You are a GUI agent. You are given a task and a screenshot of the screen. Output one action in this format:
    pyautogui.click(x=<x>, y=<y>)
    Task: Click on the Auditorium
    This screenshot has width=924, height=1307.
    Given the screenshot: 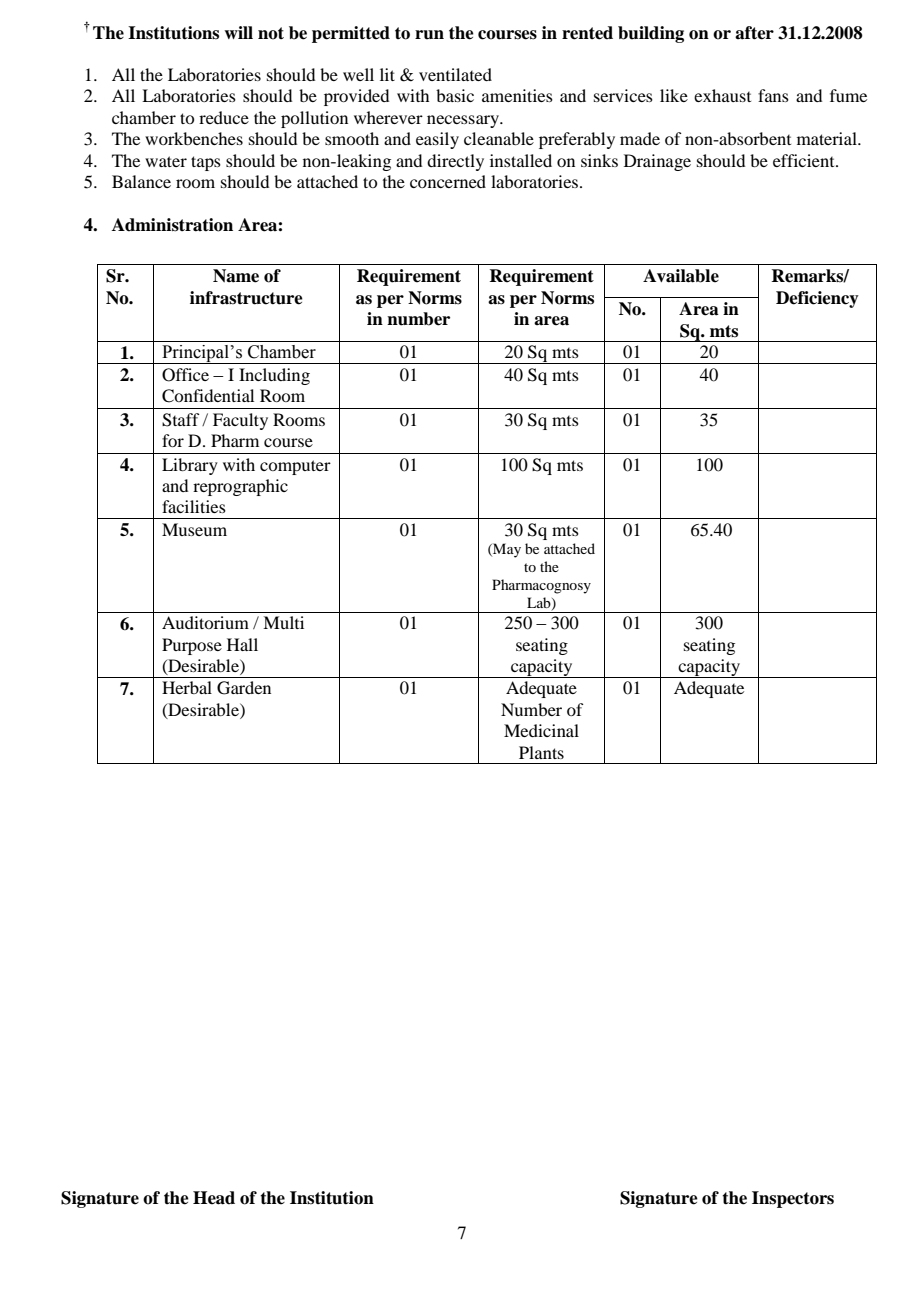 What is the action you would take?
    pyautogui.click(x=205, y=622)
